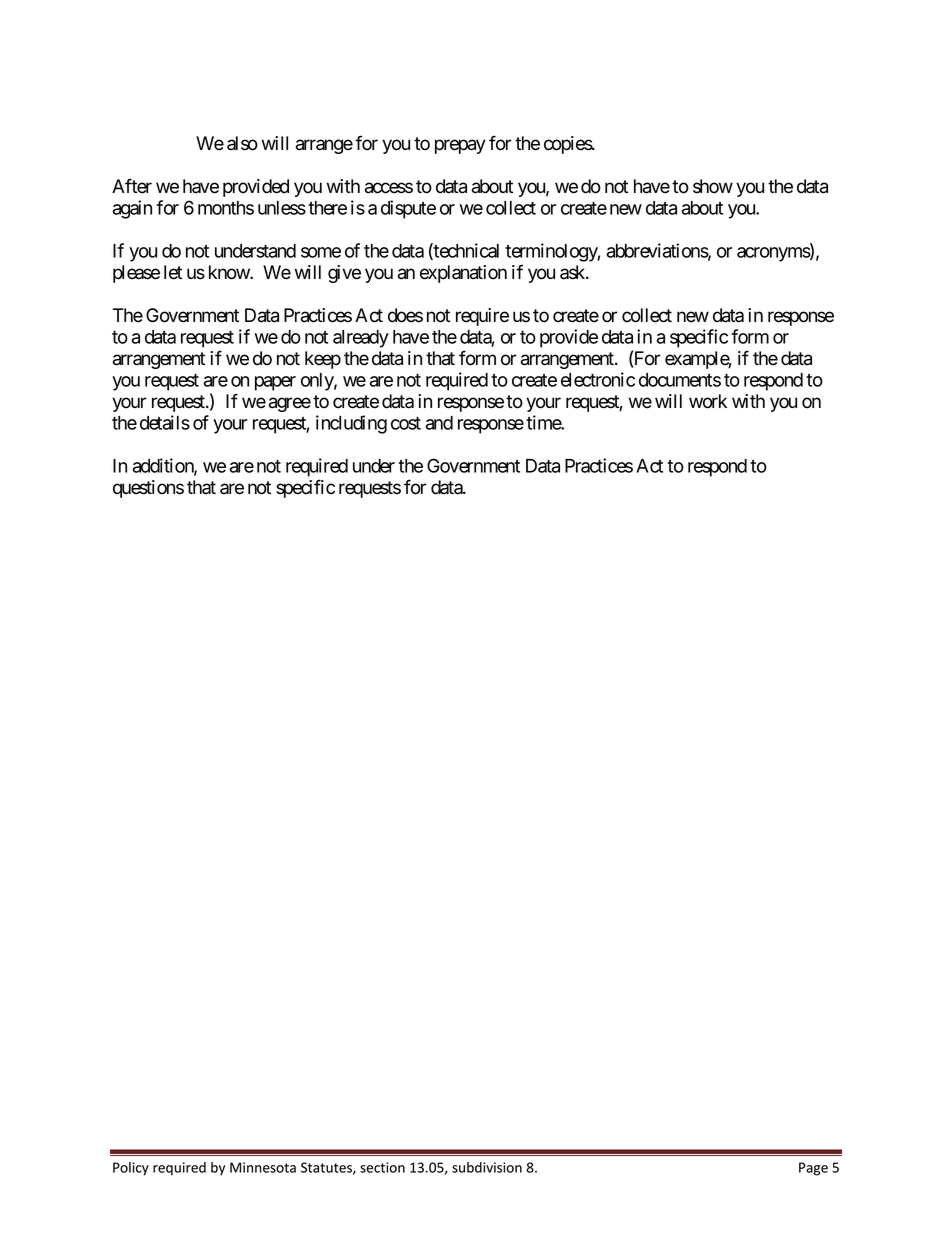  I want to click on prepay, so click(460, 146).
